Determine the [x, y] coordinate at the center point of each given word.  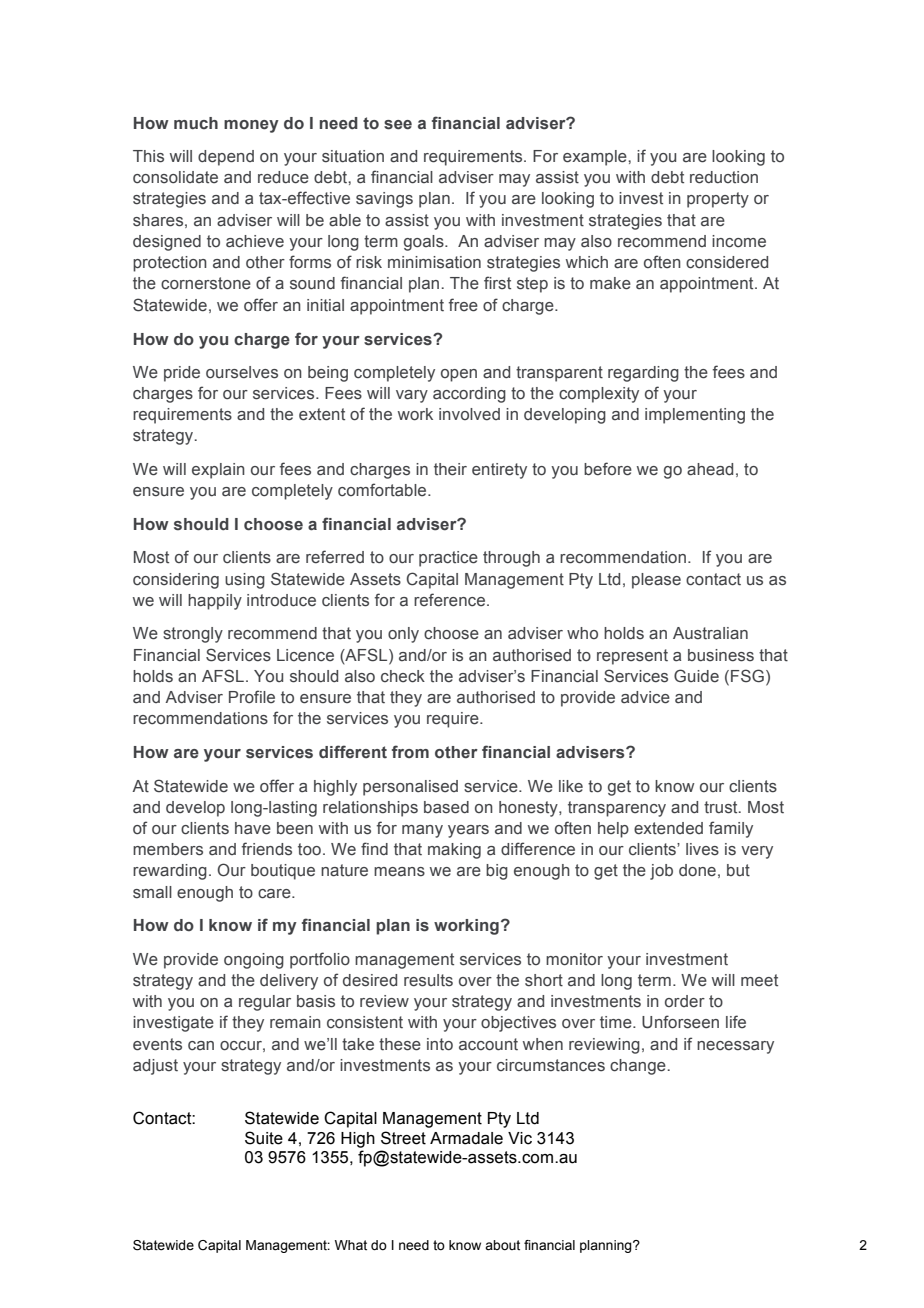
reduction [724, 177]
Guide [696, 676]
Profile [252, 697]
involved [469, 414]
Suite [264, 1138]
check [403, 676]
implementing [695, 416]
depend [226, 158]
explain [218, 471]
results [428, 980]
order [685, 1001]
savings [384, 200]
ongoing [254, 961]
